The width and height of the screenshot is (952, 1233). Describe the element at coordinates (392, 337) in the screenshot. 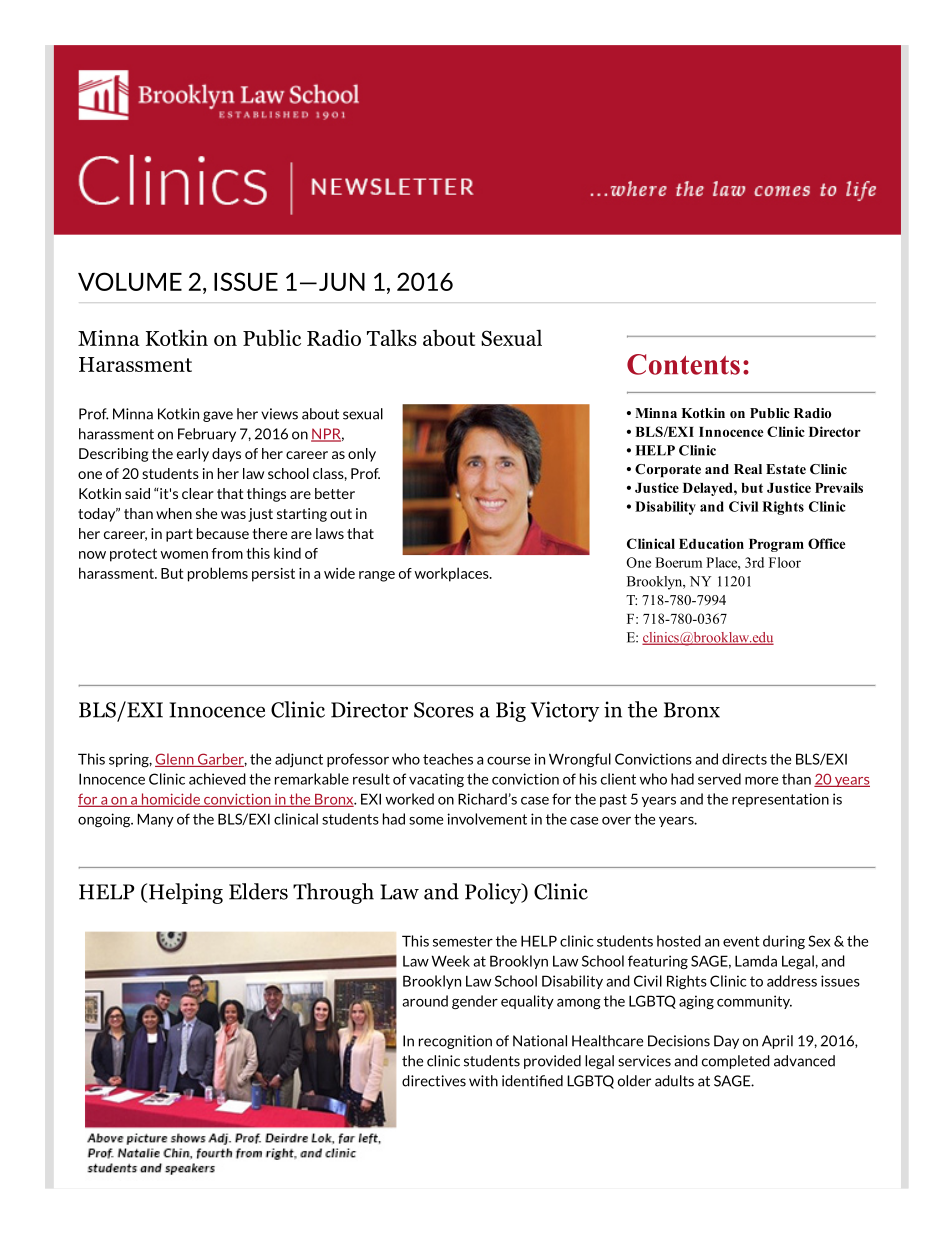

I see `Talks` at that location.
